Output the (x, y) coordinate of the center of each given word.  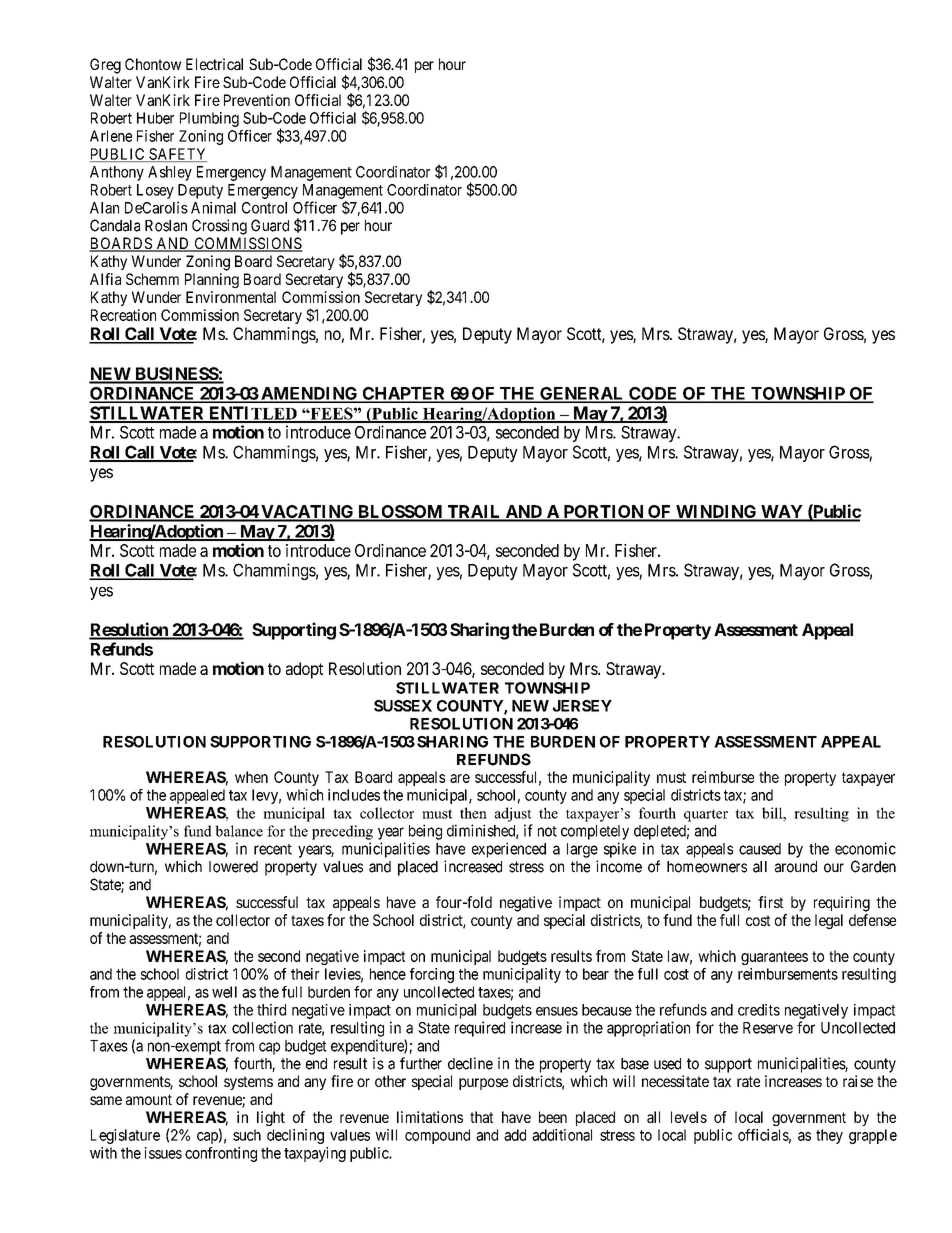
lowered (233, 867)
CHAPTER (404, 394)
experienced (509, 850)
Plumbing (209, 119)
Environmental (231, 297)
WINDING (716, 513)
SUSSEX (403, 706)
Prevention (257, 100)
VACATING (307, 513)
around (796, 867)
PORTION (603, 513)
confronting (221, 1154)
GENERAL (582, 394)
